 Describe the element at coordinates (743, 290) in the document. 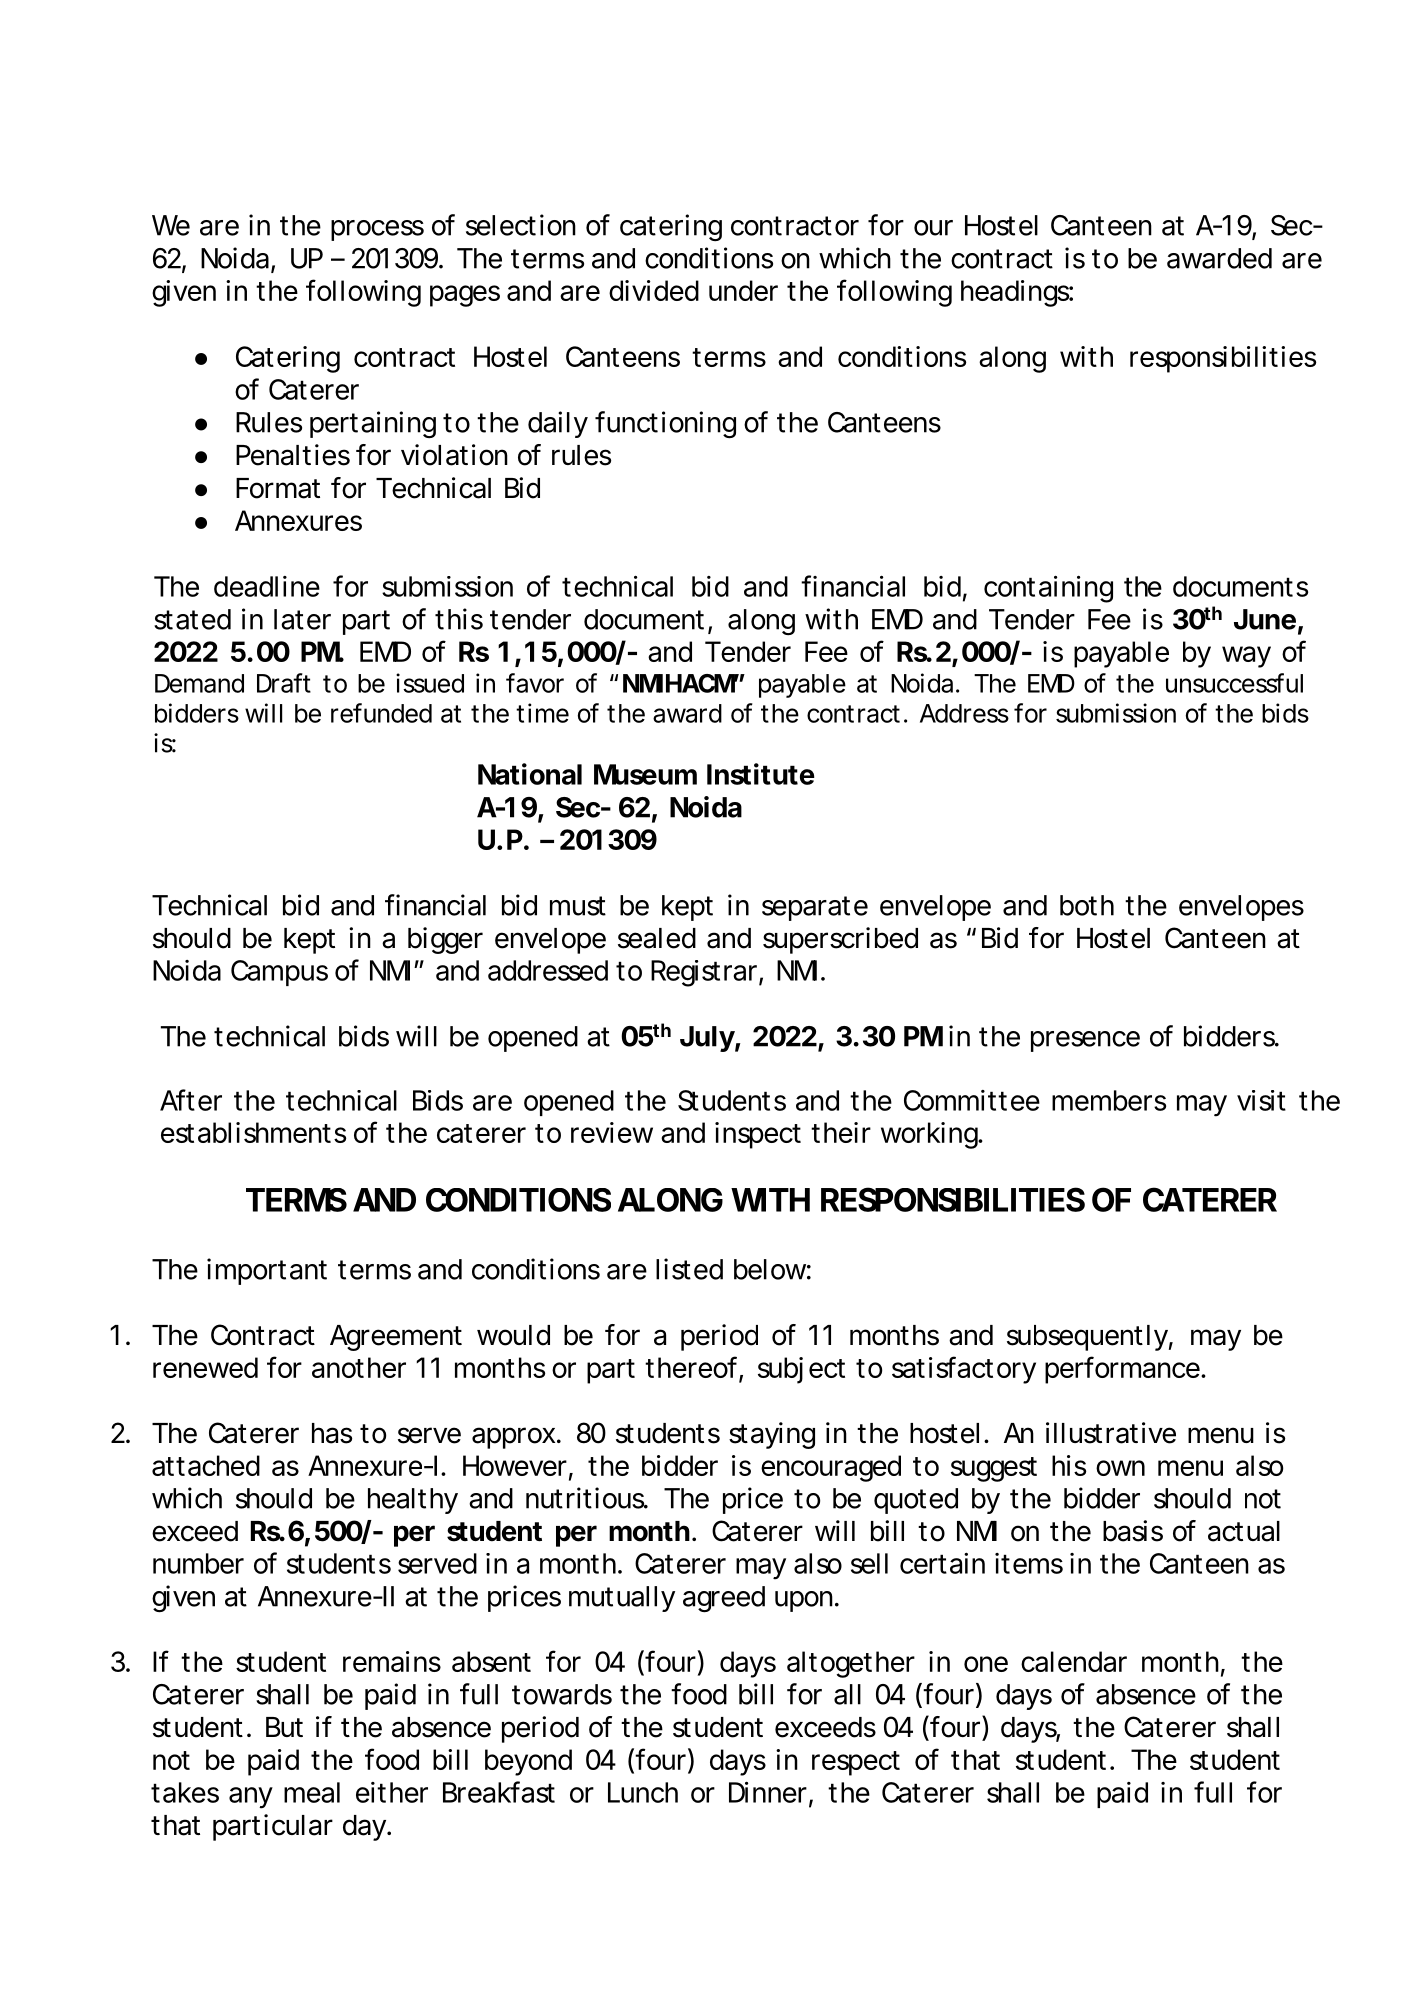

I see `under` at that location.
